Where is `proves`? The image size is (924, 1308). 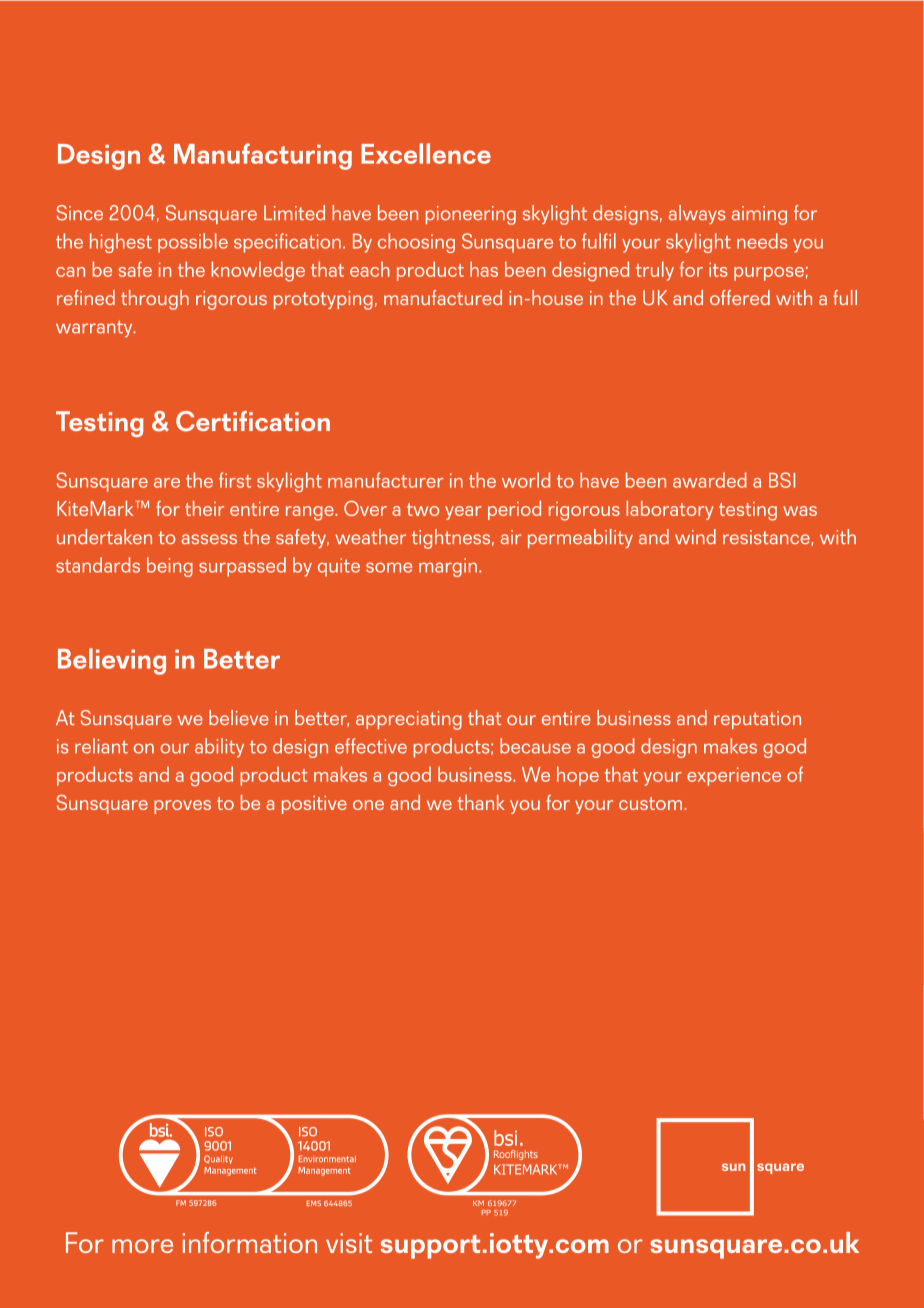 proves is located at coordinates (182, 807).
